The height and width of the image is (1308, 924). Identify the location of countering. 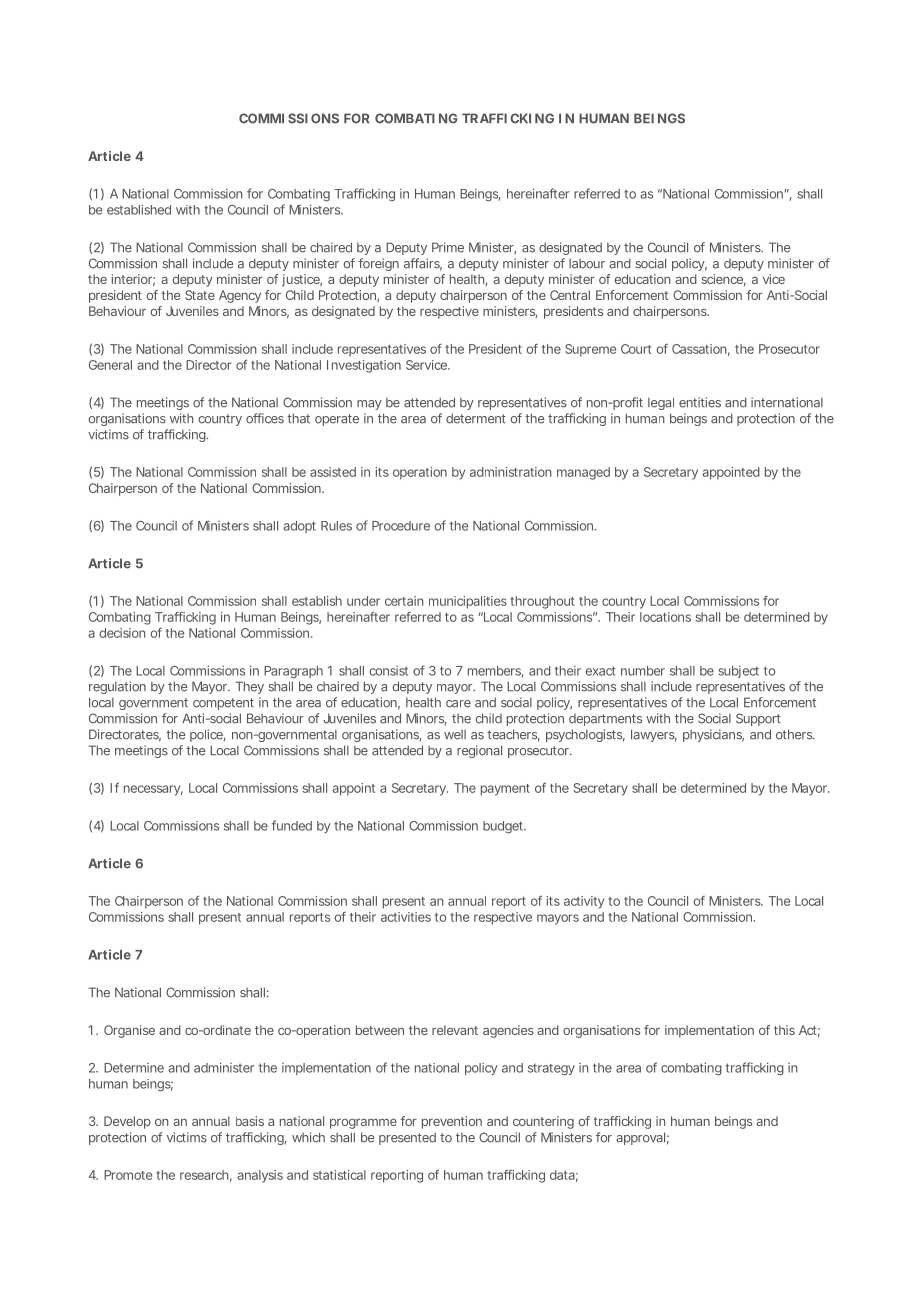
(543, 1122).
